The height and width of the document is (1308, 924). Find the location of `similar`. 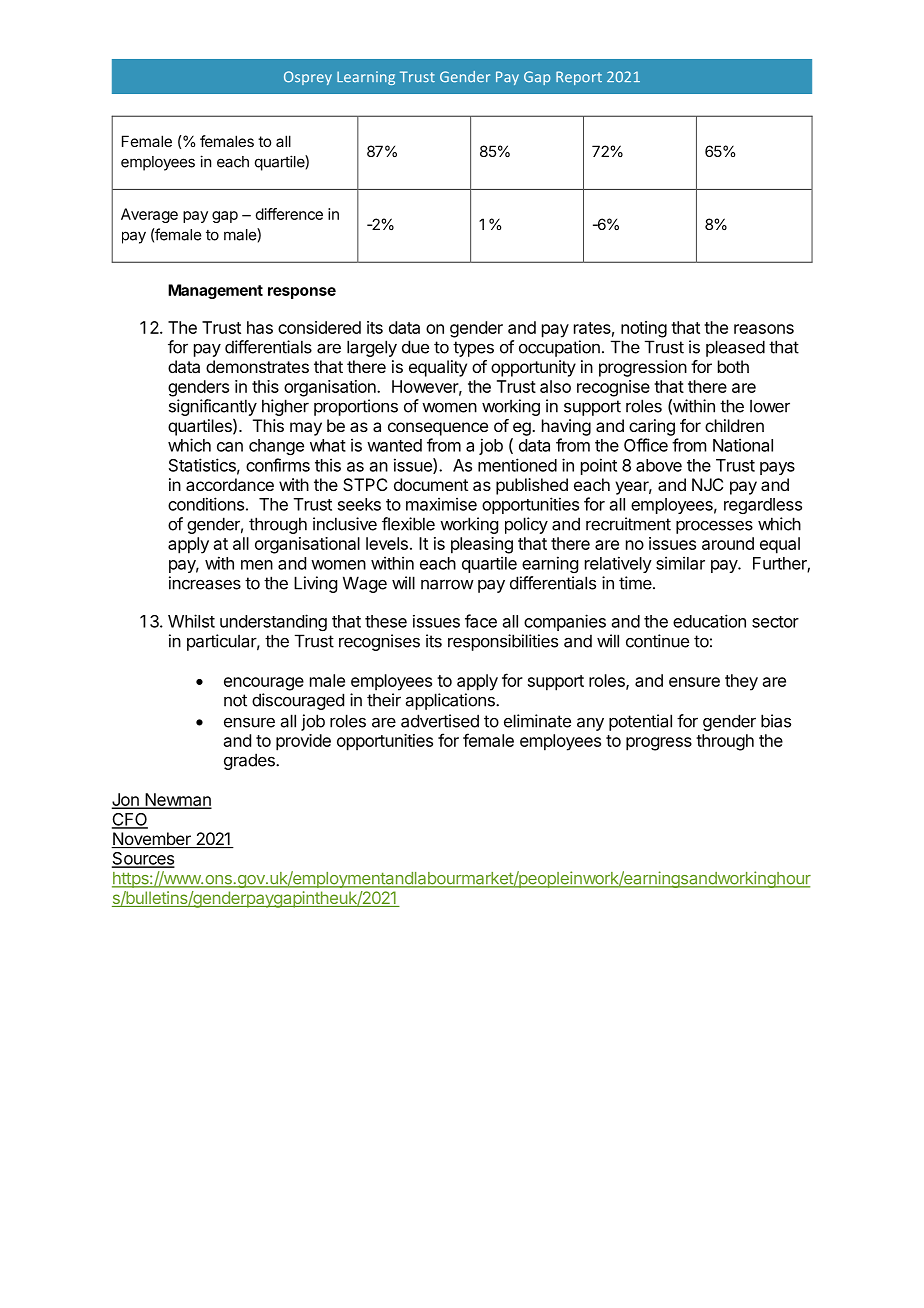

similar is located at coordinates (680, 563).
